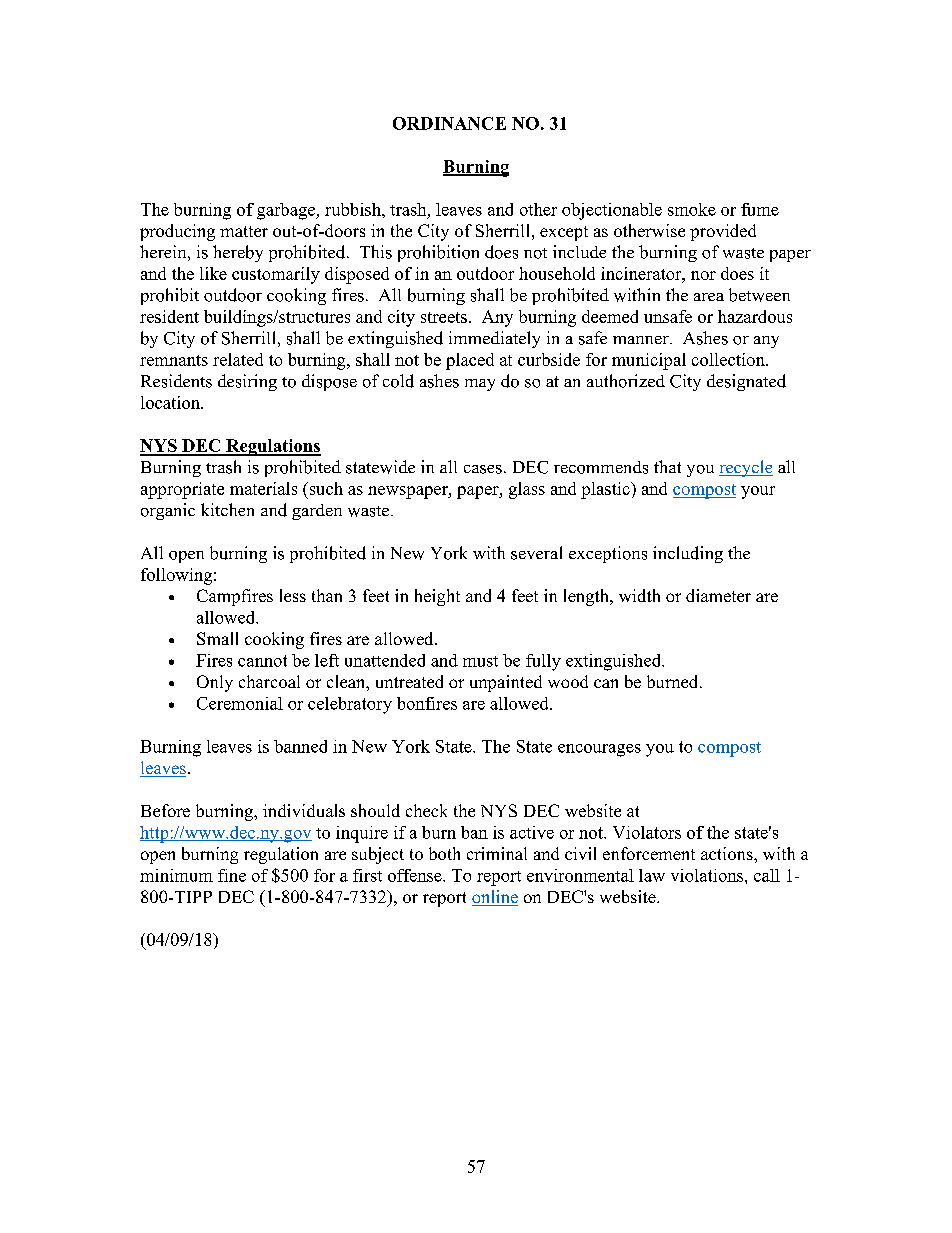  Describe the element at coordinates (444, 853) in the document. I see `both` at that location.
